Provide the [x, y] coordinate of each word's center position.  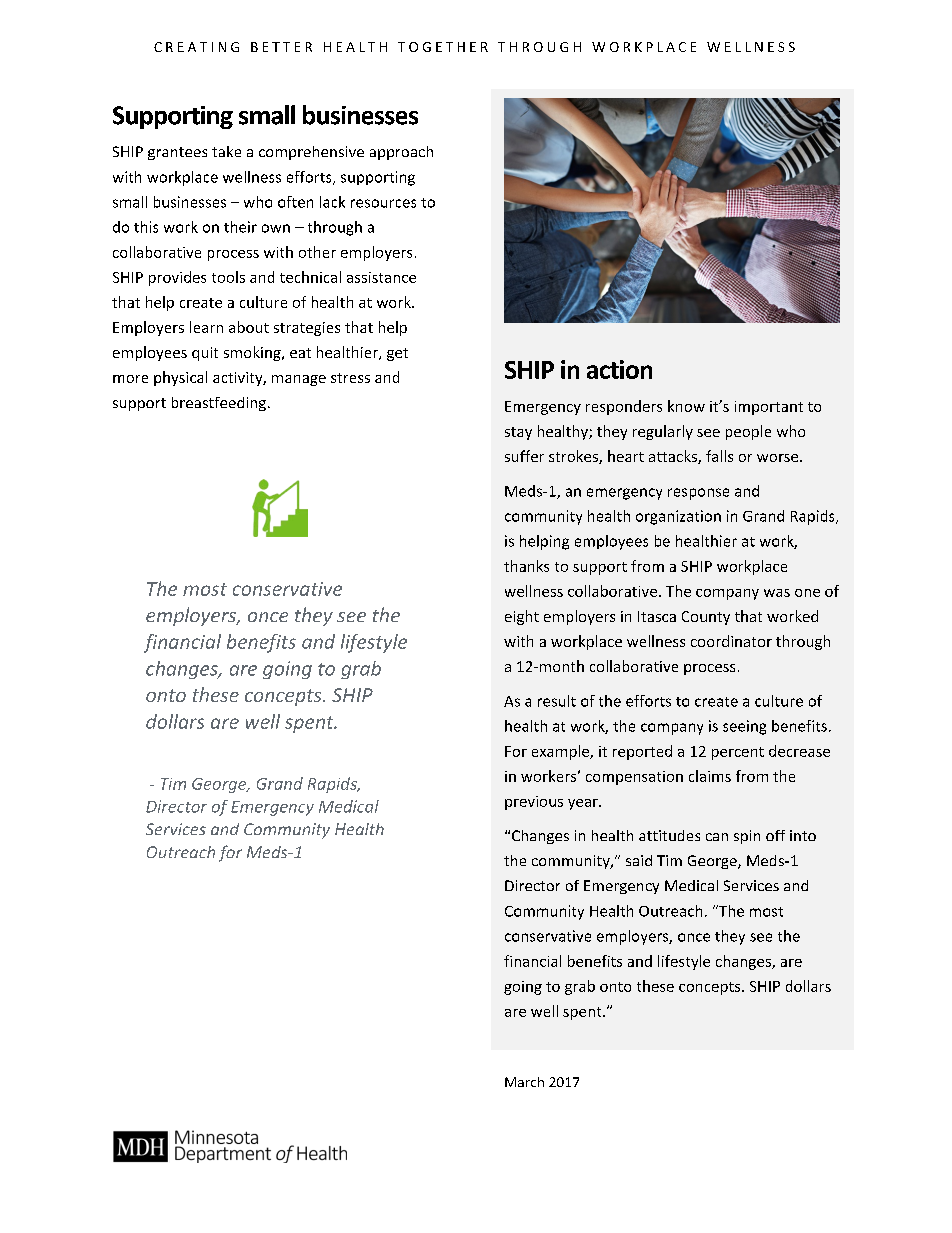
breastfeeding [219, 404]
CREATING [196, 47]
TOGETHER [443, 47]
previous [534, 803]
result [557, 701]
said [639, 860]
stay [518, 433]
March [524, 1082]
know [686, 406]
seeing [744, 727]
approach [401, 153]
